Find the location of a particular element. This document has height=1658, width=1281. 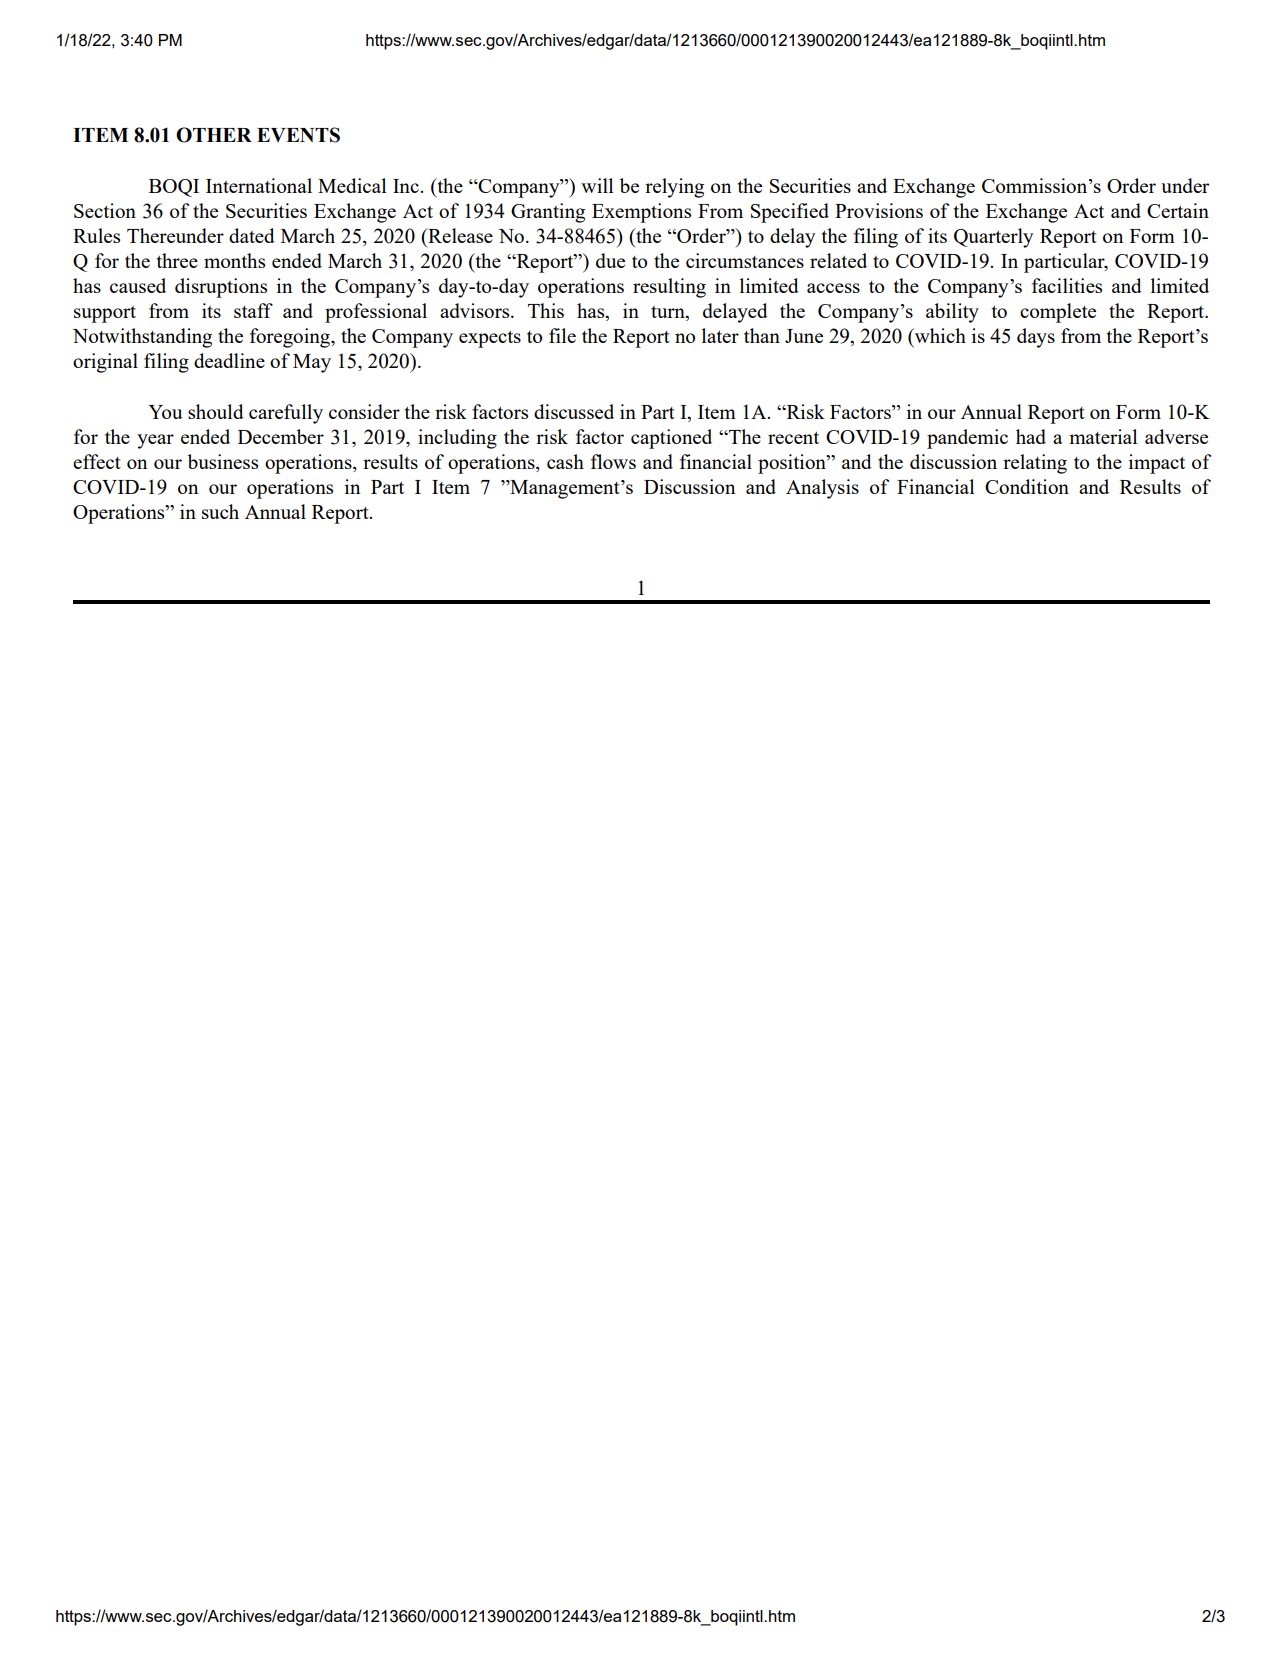

Condition is located at coordinates (1027, 486).
